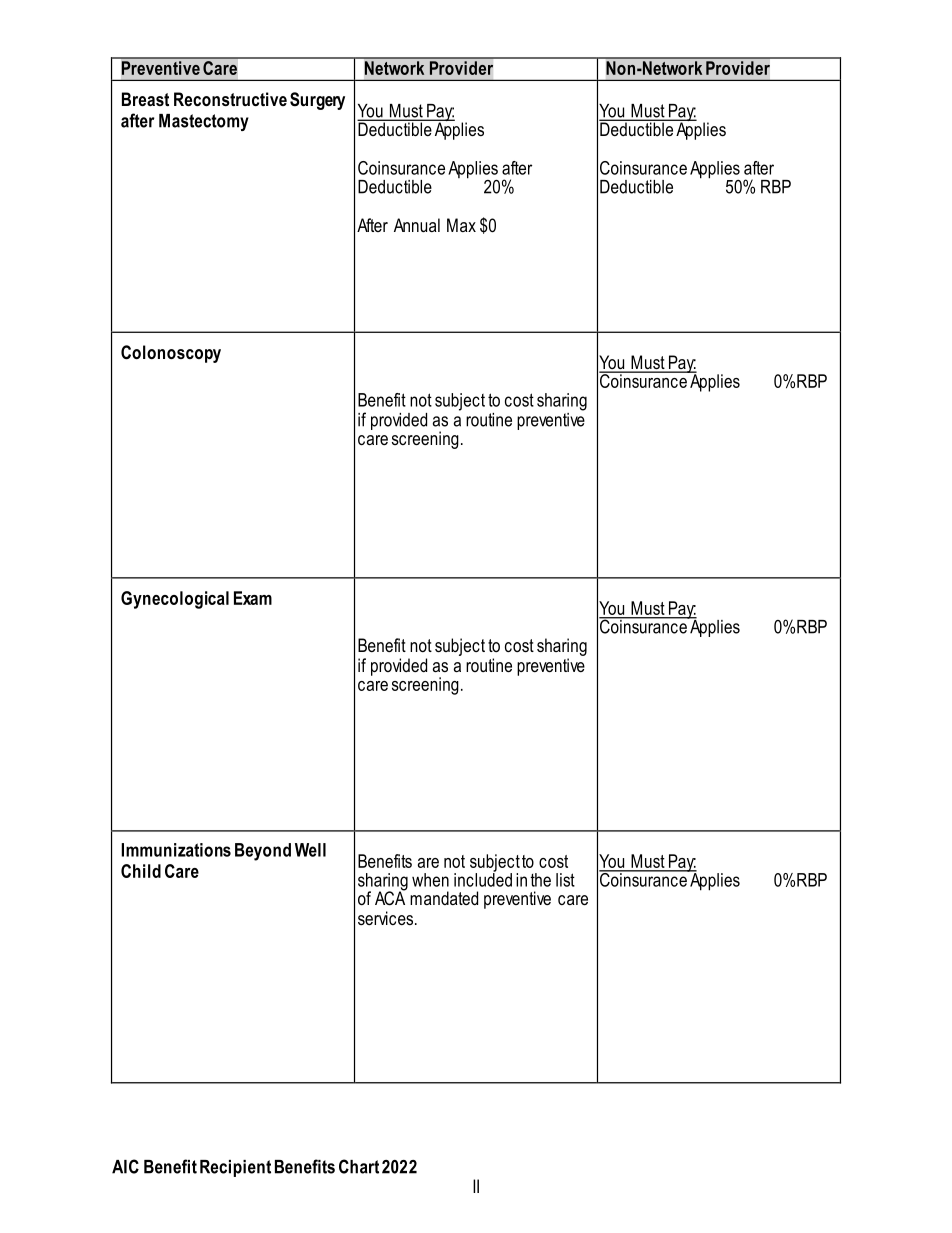  I want to click on the, so click(540, 880).
